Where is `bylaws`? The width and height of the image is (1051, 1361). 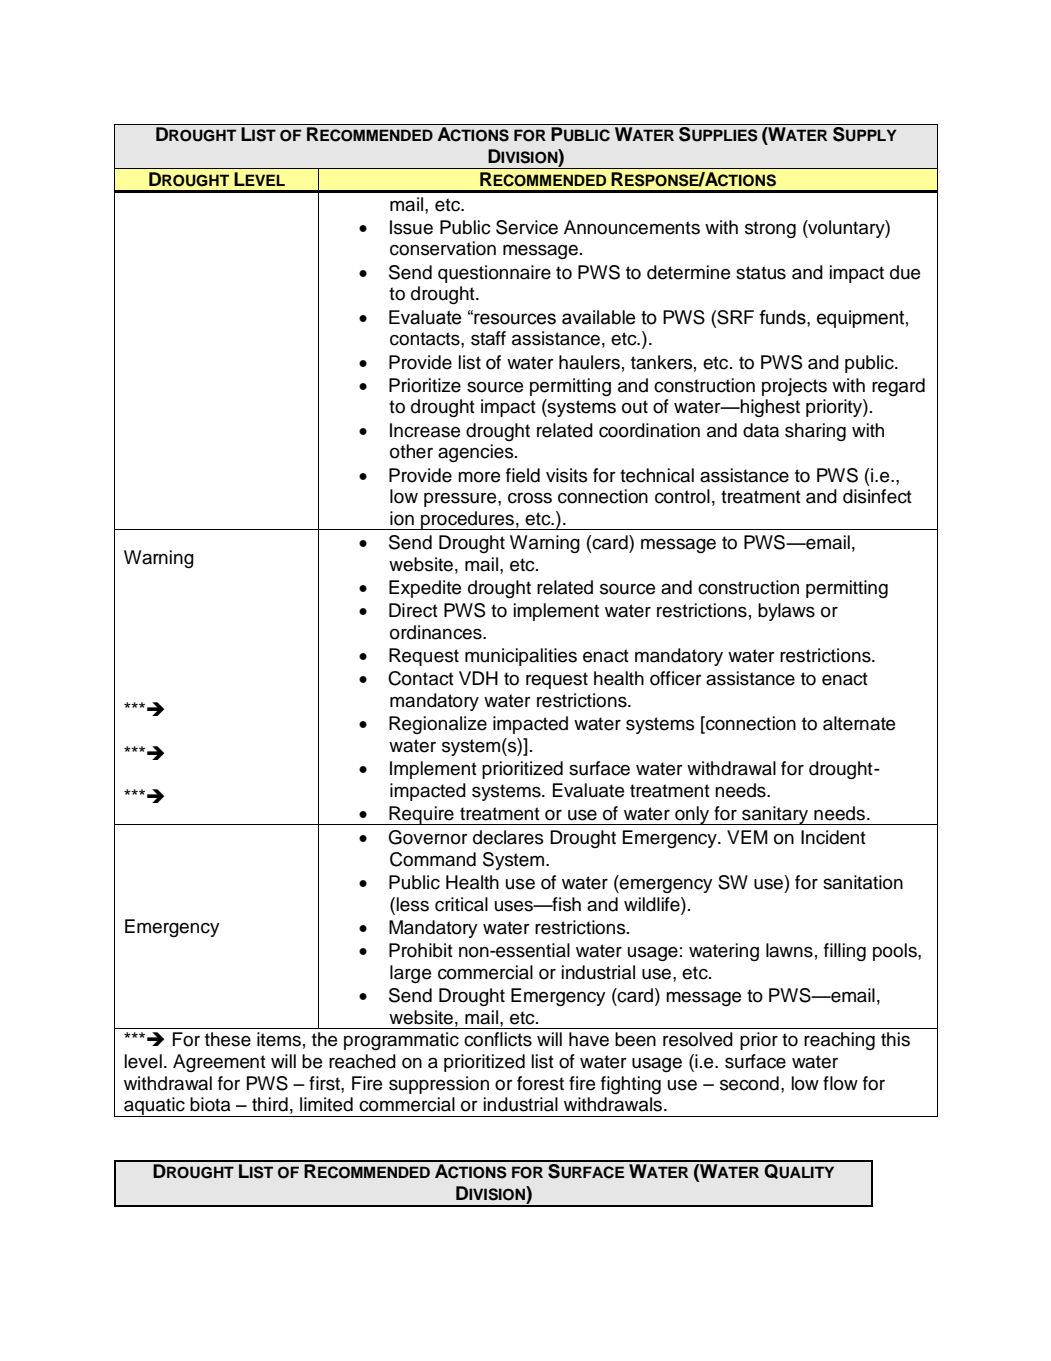 bylaws is located at coordinates (786, 612).
